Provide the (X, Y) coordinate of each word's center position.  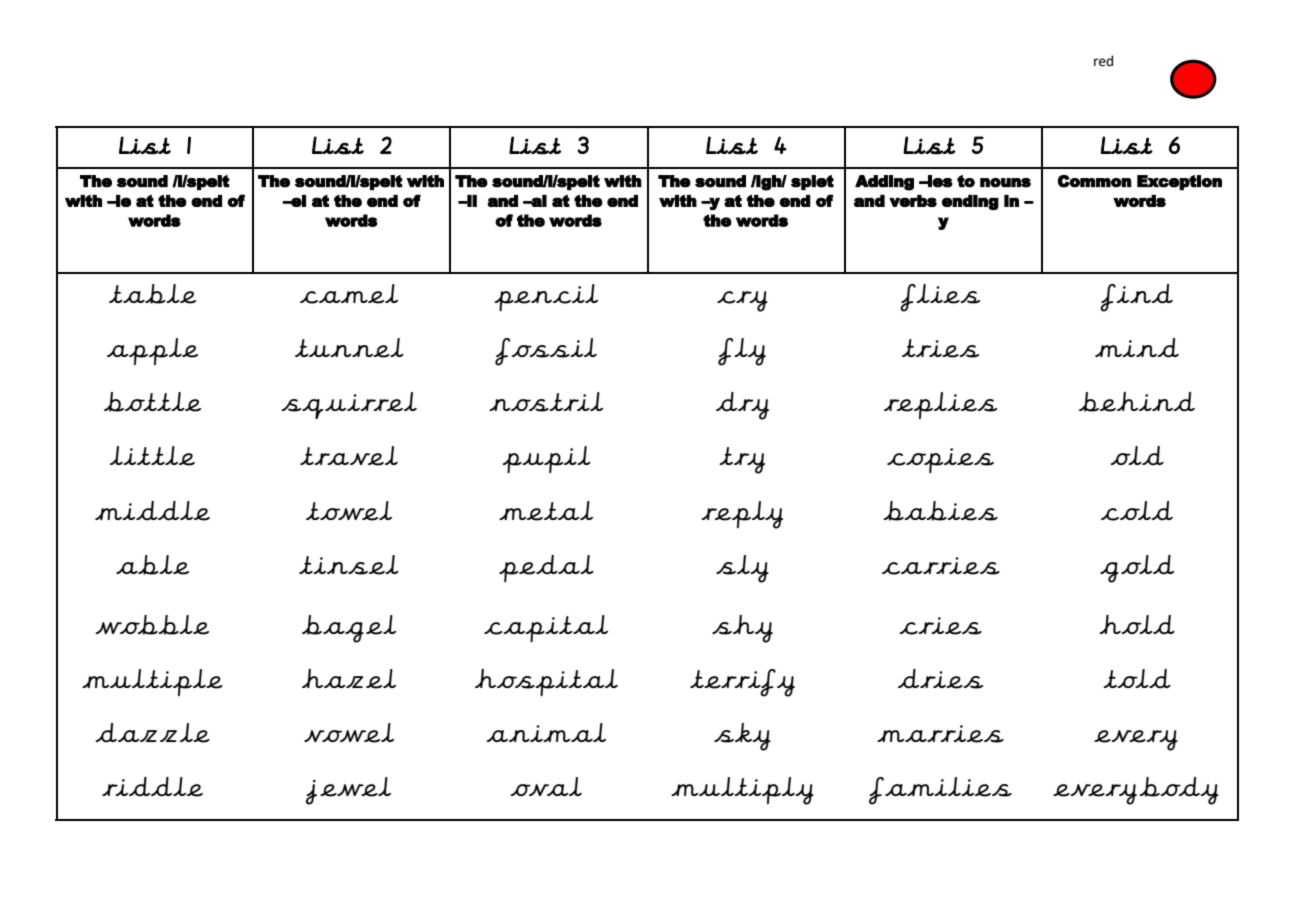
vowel (349, 733)
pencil (546, 297)
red (1103, 61)
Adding (884, 183)
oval (546, 786)
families (940, 791)
